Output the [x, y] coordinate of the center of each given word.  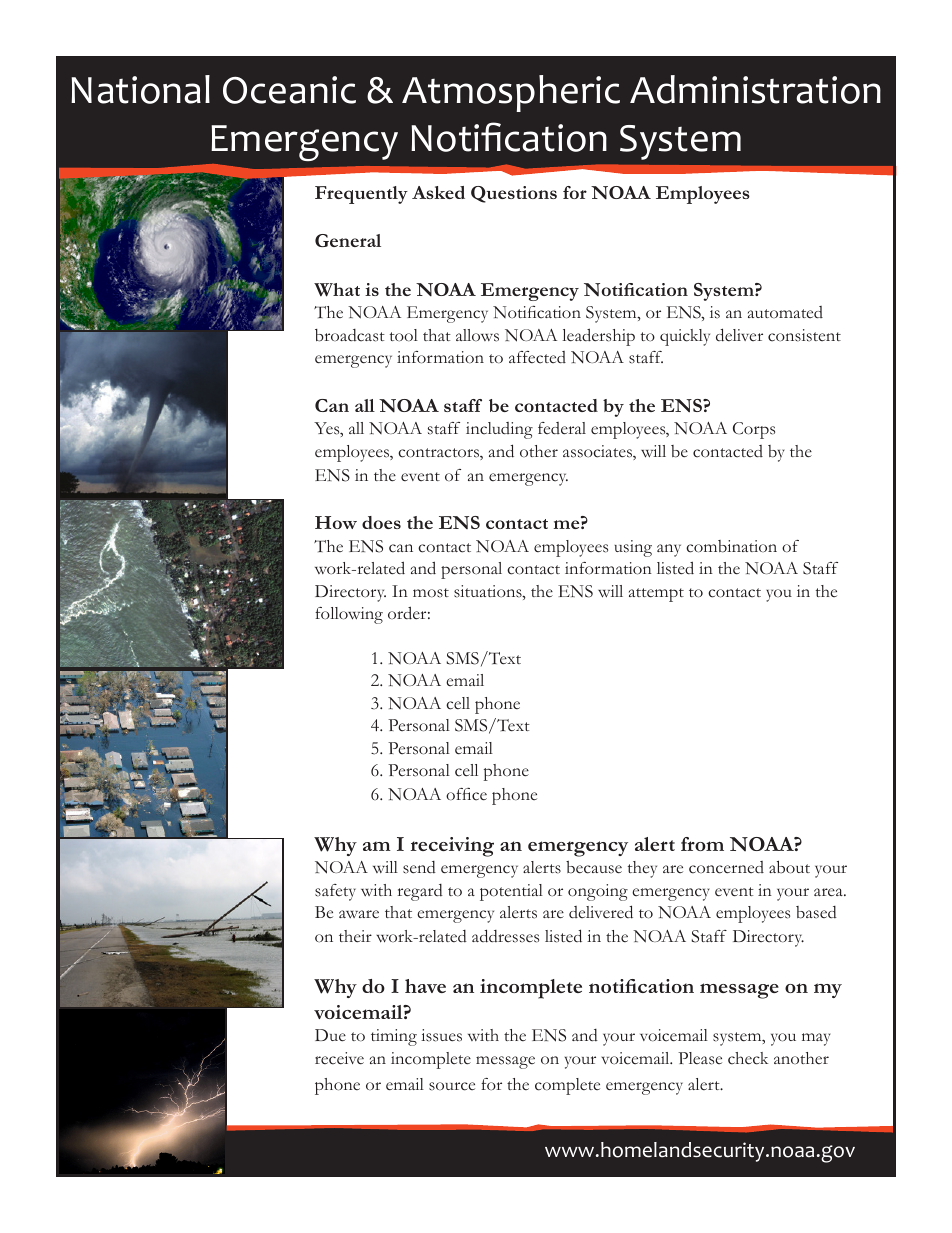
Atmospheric [511, 93]
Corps [754, 430]
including [499, 430]
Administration [755, 89]
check [748, 1058]
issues [441, 1035]
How [336, 522]
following [349, 615]
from [702, 844]
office [466, 794]
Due [330, 1035]
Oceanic [289, 90]
